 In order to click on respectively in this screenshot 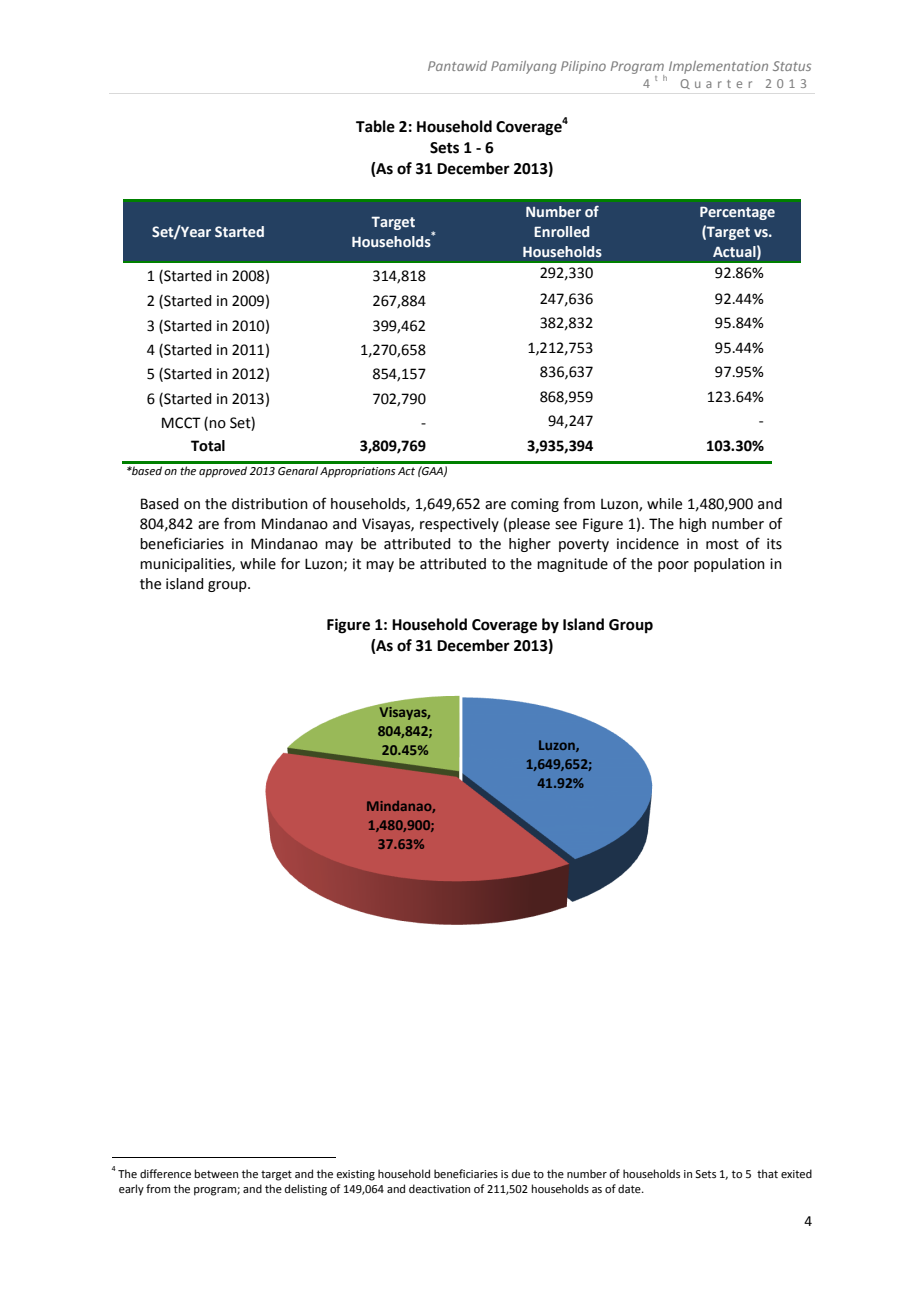, I will do `click(459, 525)`.
